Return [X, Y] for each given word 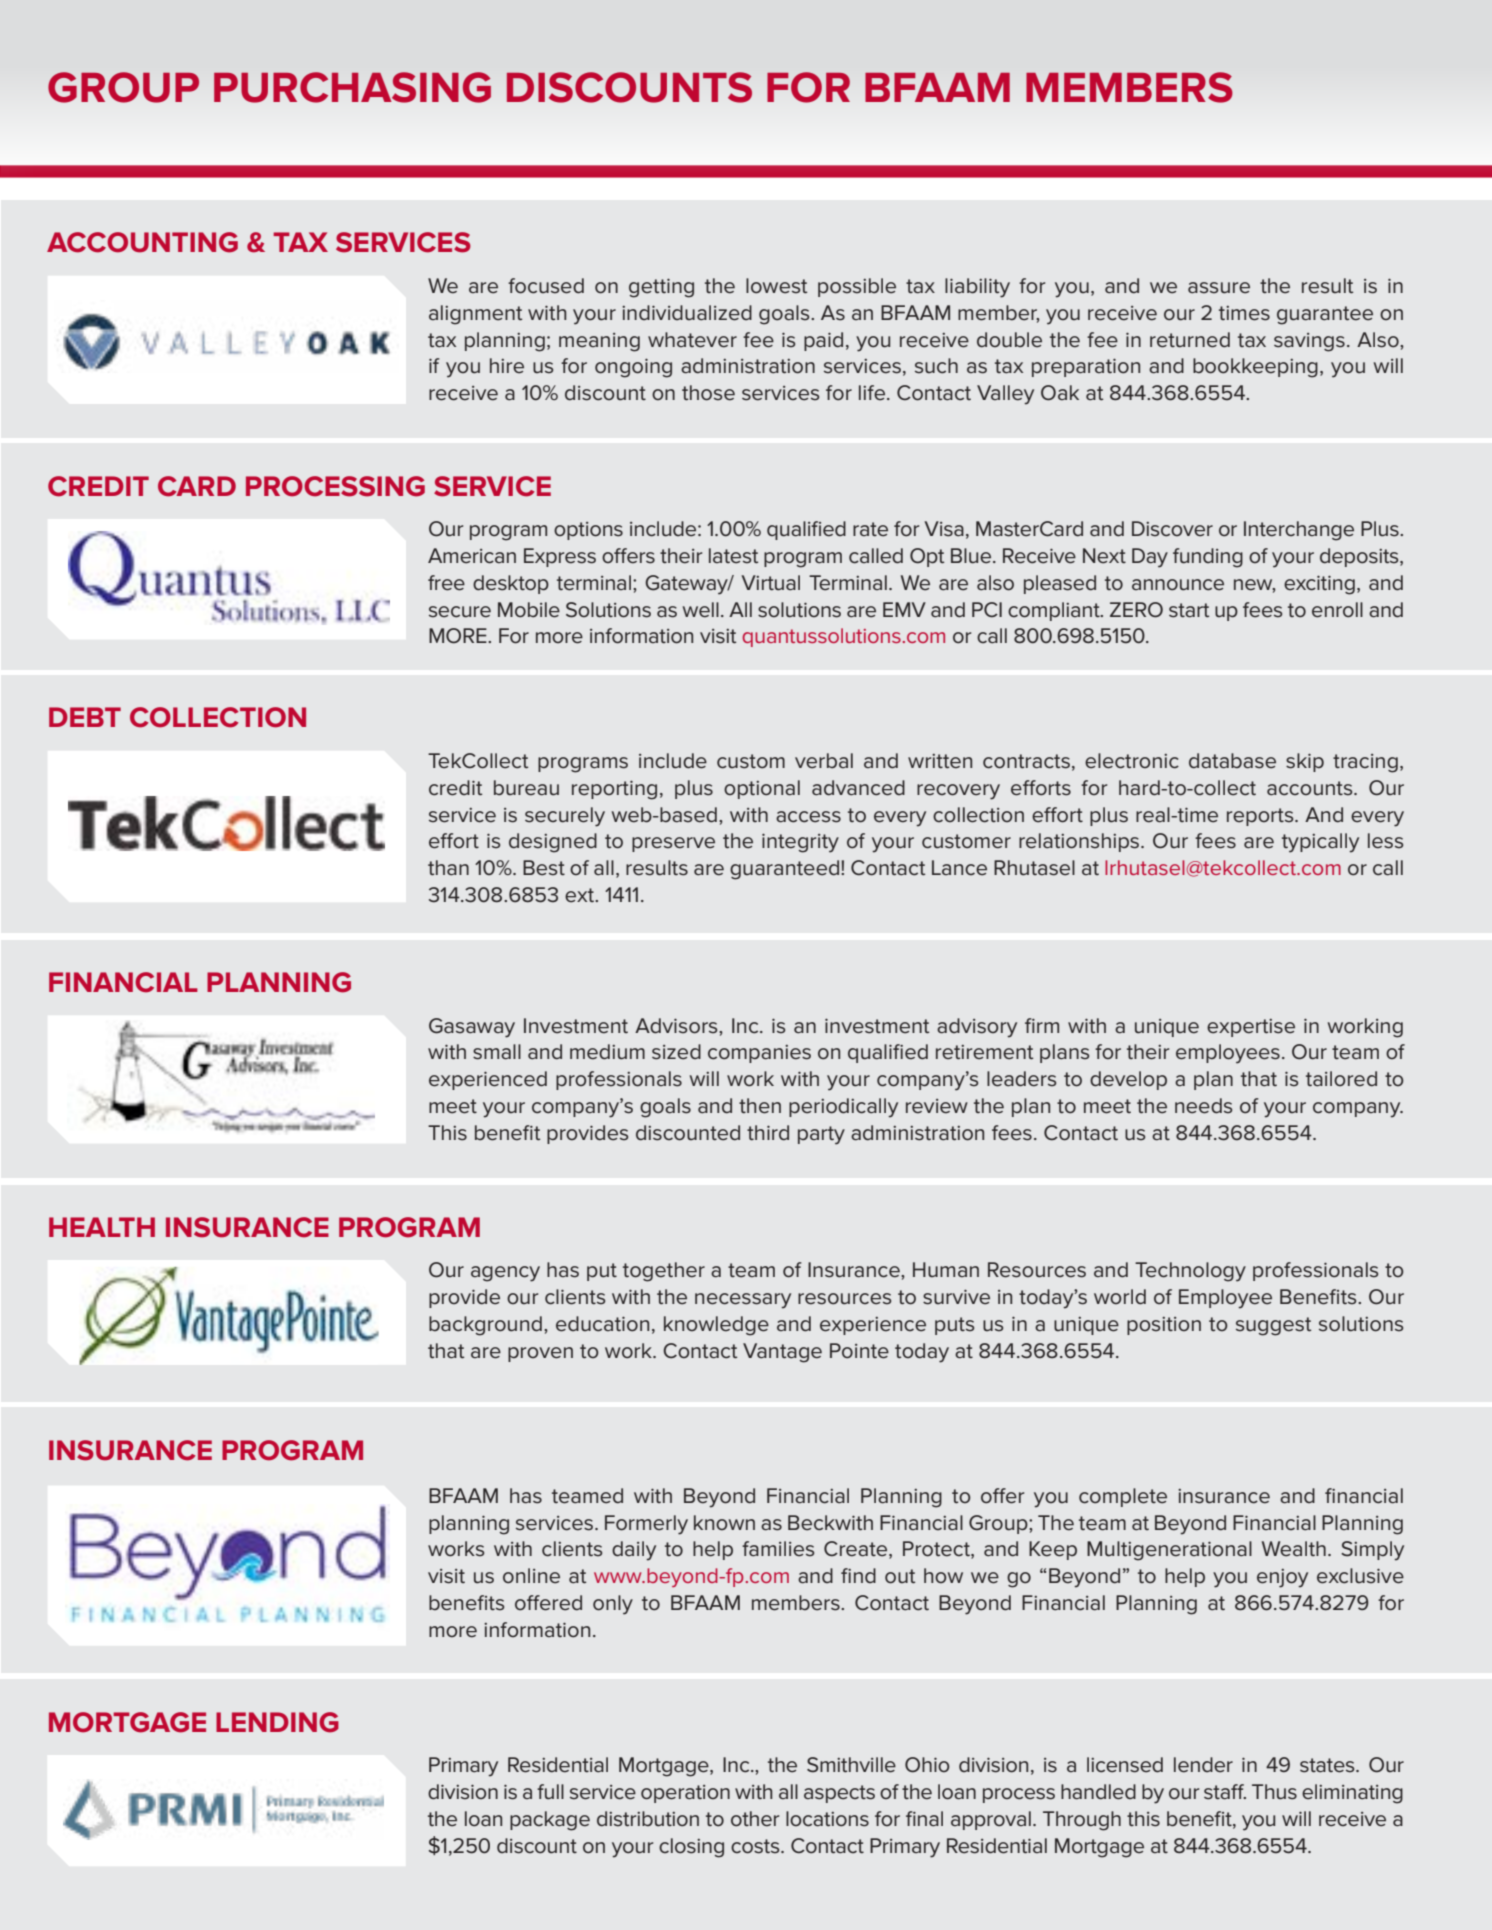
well [701, 610]
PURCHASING [352, 87]
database [1232, 761]
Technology [1190, 1272]
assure [1219, 288]
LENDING [277, 1722]
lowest [776, 286]
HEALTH [102, 1227]
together [664, 1272]
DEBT [85, 717]
